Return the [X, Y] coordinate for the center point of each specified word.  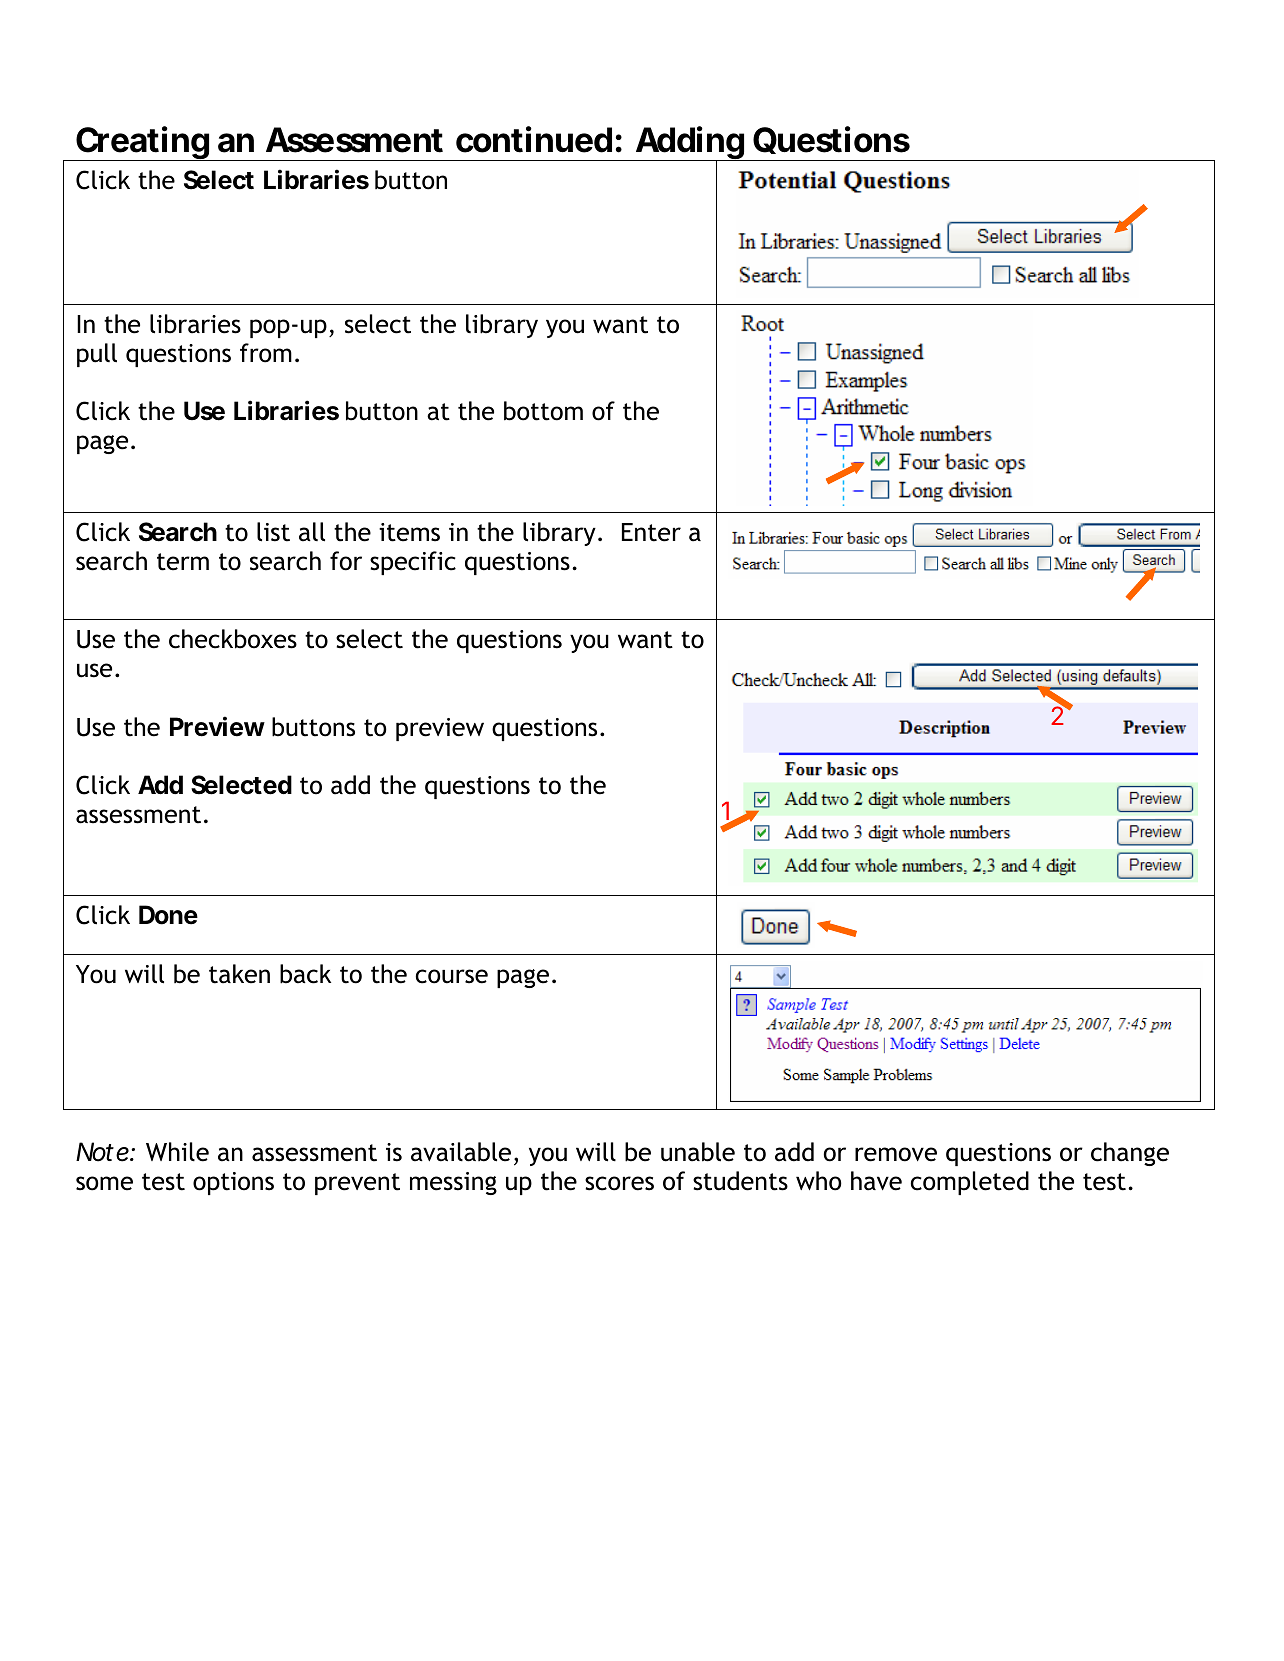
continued [534, 139]
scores [619, 1183]
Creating [142, 143]
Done [168, 915]
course [452, 976]
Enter [651, 532]
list [273, 532]
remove [896, 1154]
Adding [689, 144]
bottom [543, 411]
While [177, 1152]
